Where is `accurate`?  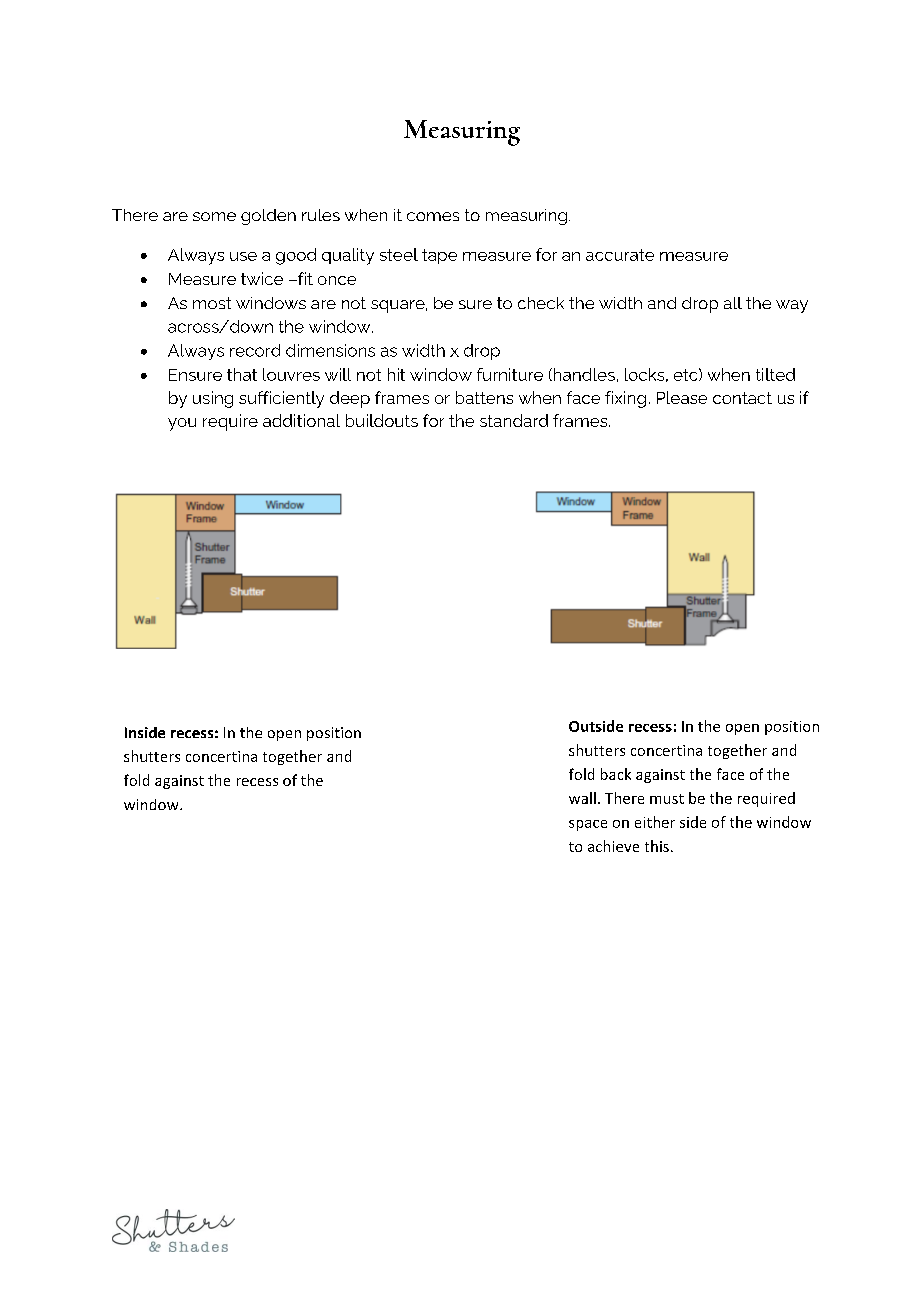
accurate is located at coordinates (620, 255).
